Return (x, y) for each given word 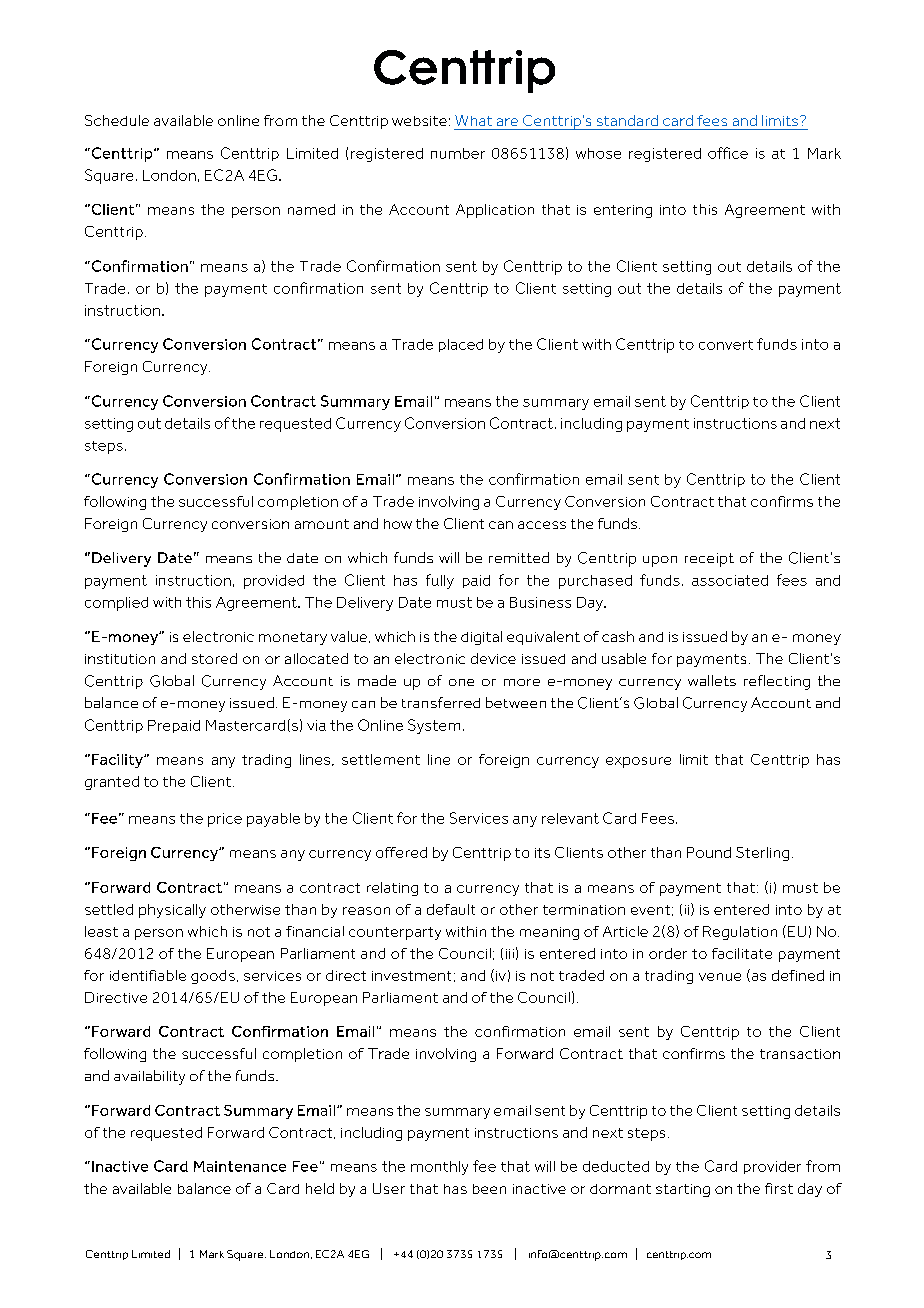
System (434, 726)
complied (116, 604)
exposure (638, 762)
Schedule (117, 120)
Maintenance (240, 1166)
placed (461, 345)
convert (726, 345)
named (311, 209)
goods (213, 977)
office (728, 153)
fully (440, 581)
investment (411, 976)
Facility (118, 761)
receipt (709, 560)
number (458, 153)
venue (720, 977)
